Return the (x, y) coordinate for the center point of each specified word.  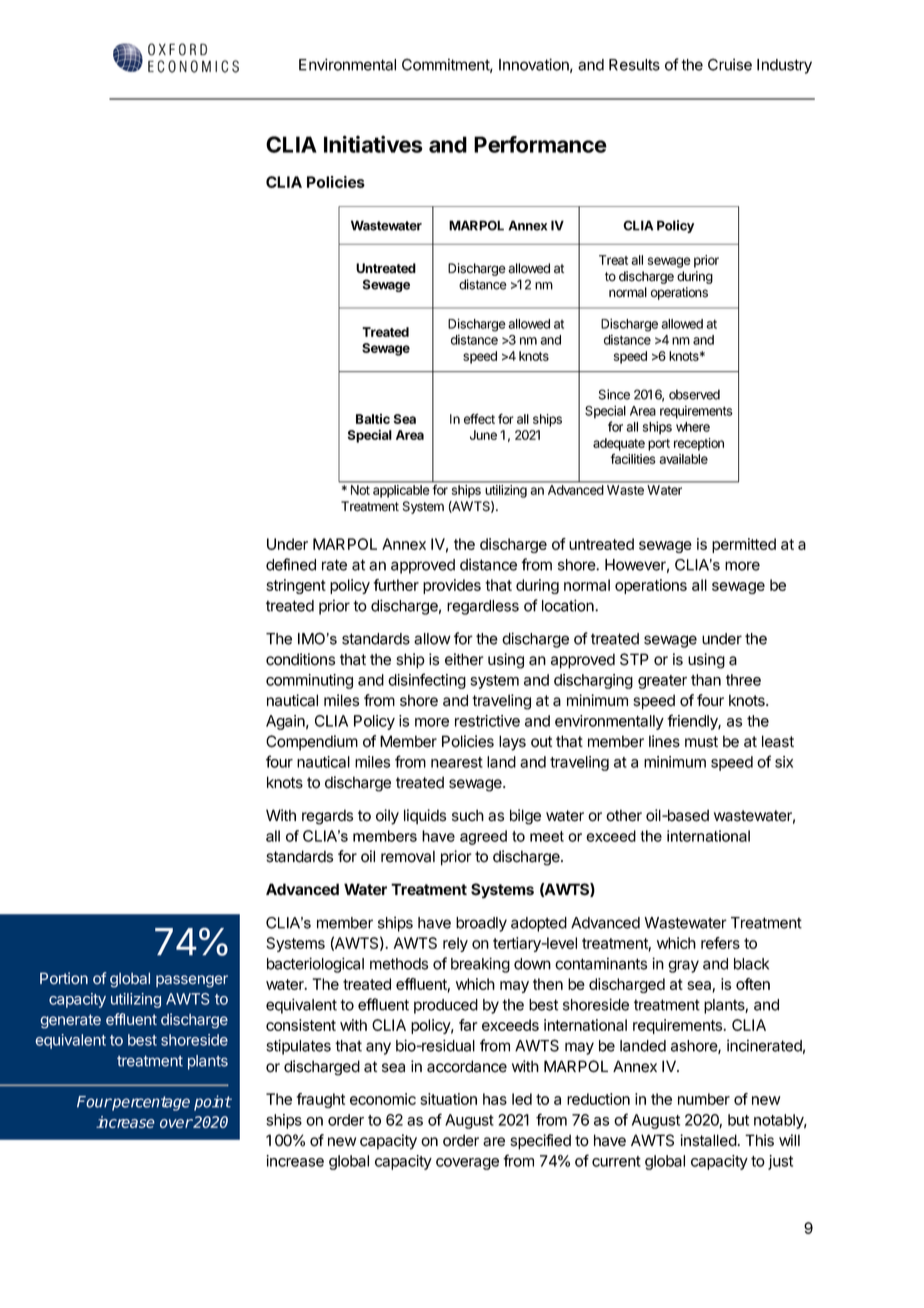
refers (720, 943)
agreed (483, 837)
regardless (483, 607)
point (213, 1103)
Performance (540, 144)
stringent (296, 586)
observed (694, 394)
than (706, 680)
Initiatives (373, 144)
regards (327, 817)
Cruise (730, 64)
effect (479, 418)
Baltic (373, 419)
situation (448, 1099)
